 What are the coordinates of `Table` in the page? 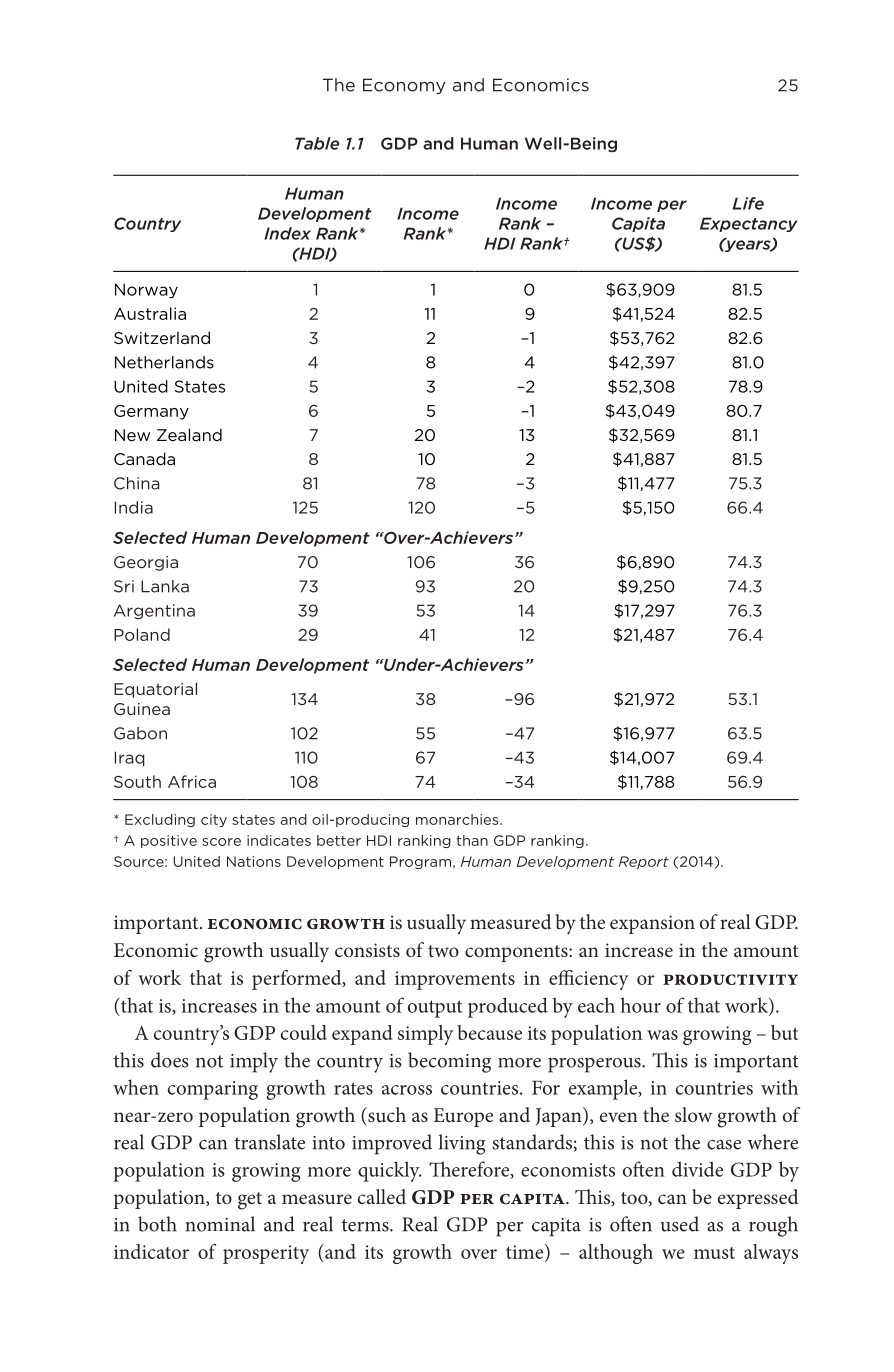 It's located at (317, 143).
